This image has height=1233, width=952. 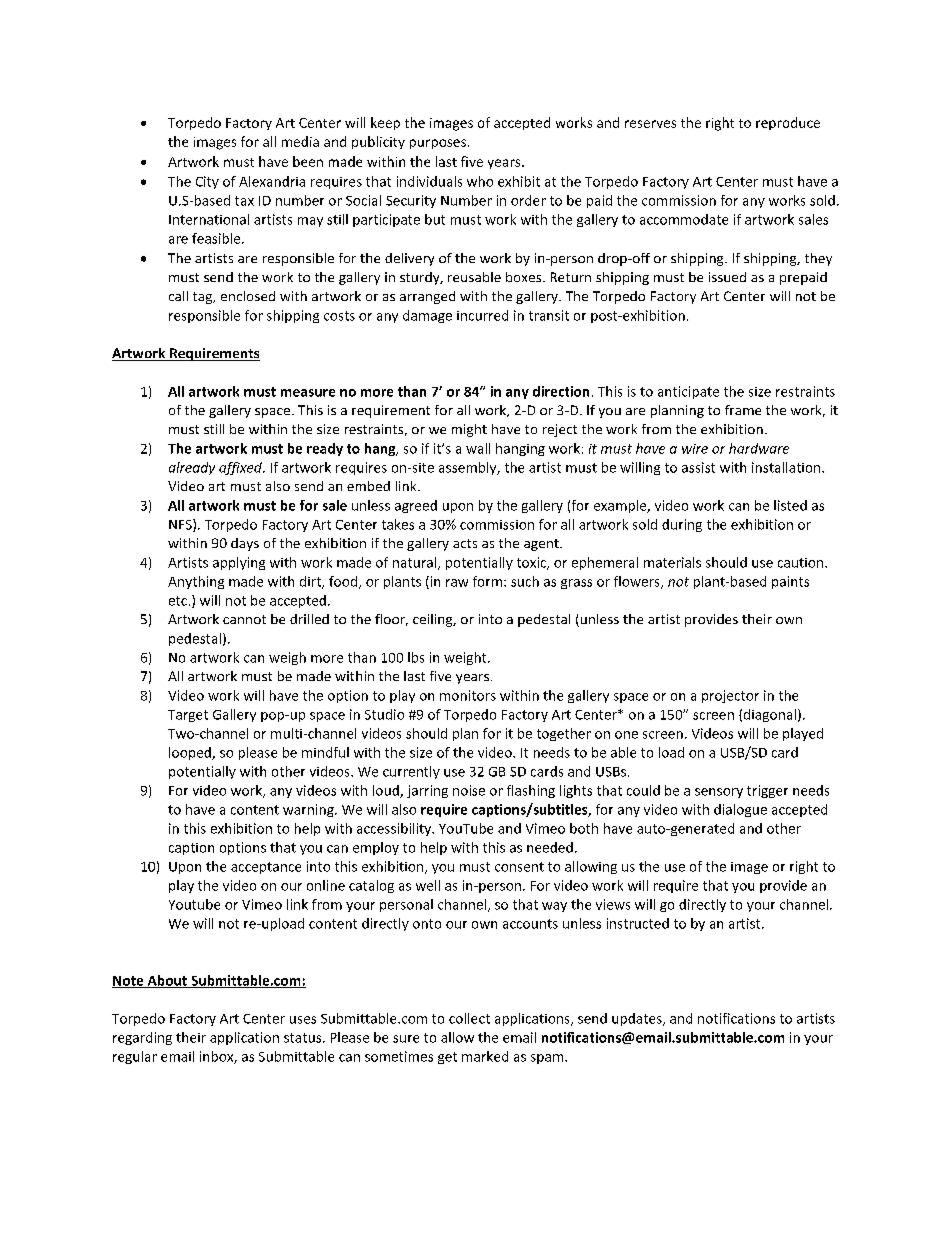 What do you see at coordinates (438, 144) in the image?
I see `purposes` at bounding box center [438, 144].
